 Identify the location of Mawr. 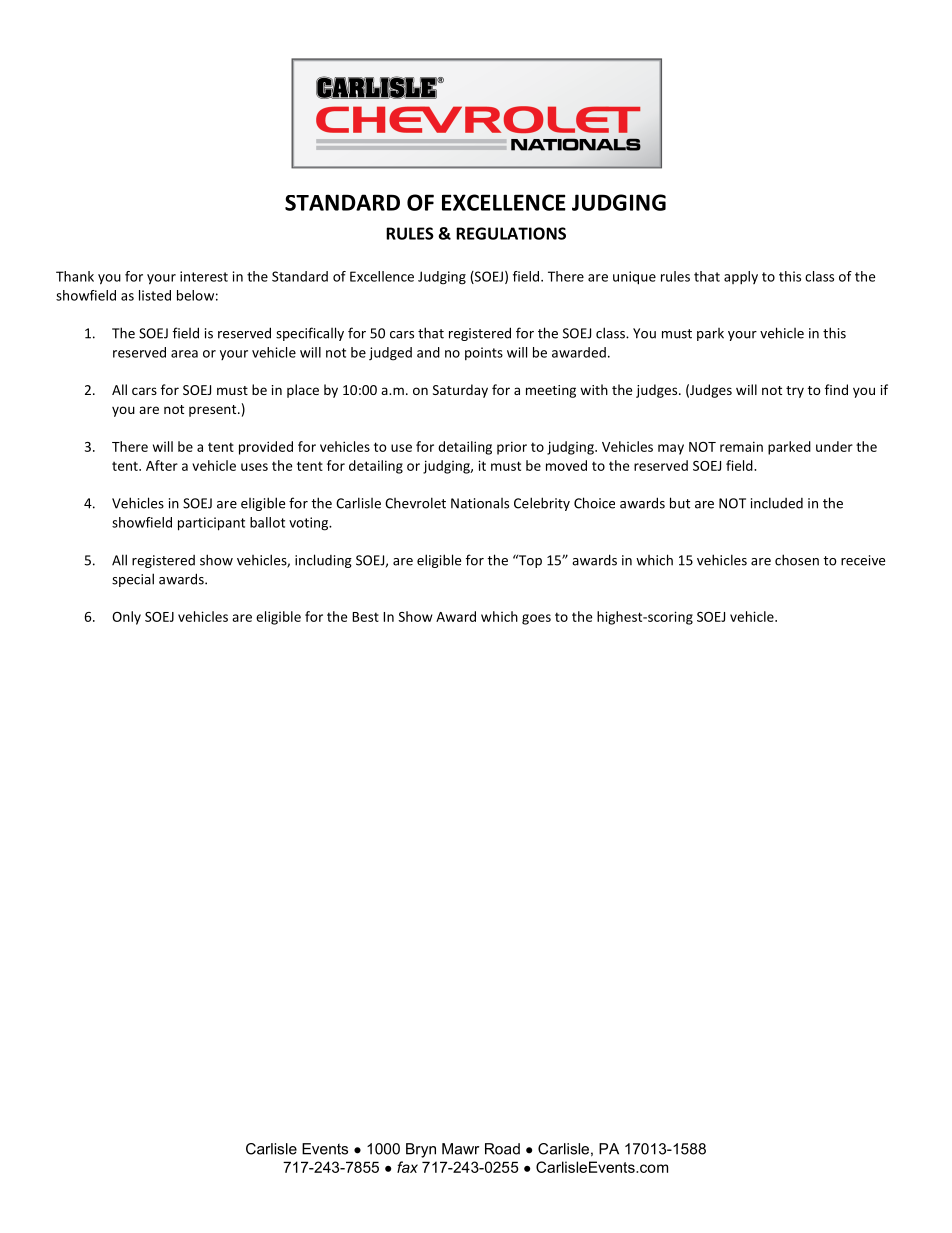
(460, 1149).
